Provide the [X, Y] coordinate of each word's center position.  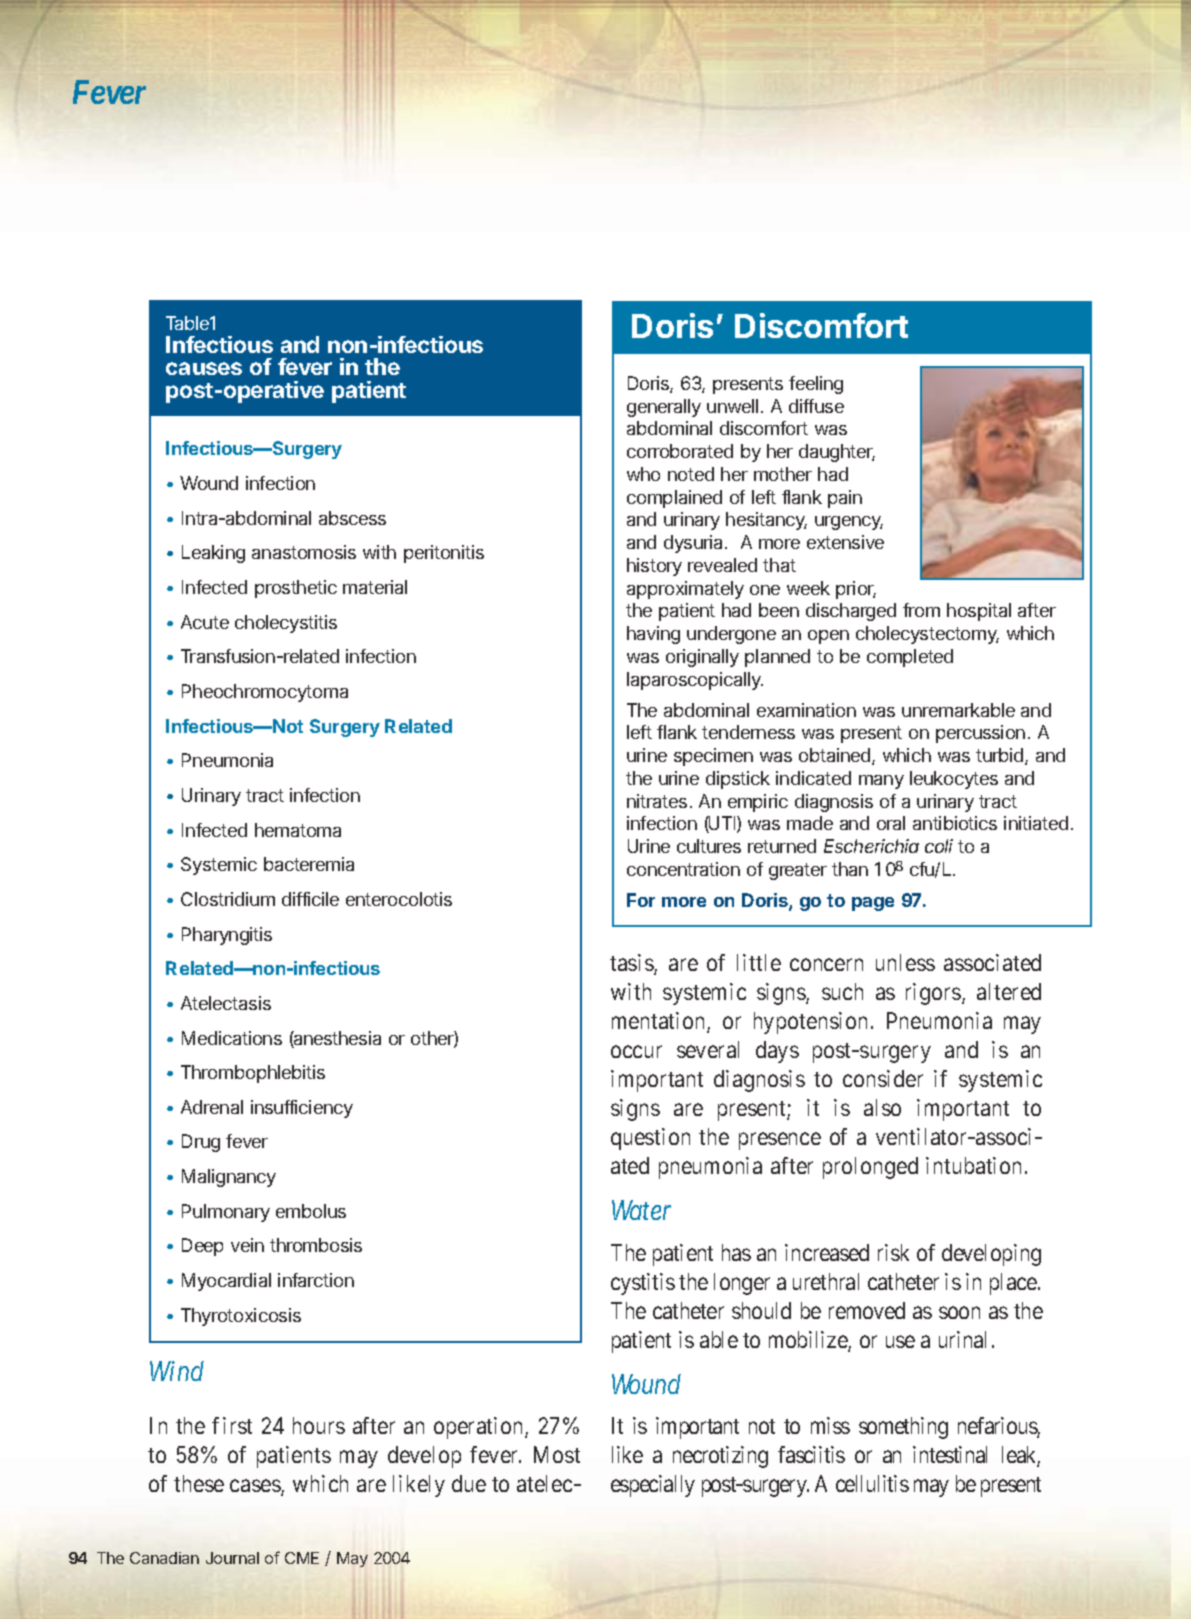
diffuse [816, 406]
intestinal [950, 1454]
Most [557, 1454]
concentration [683, 869]
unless [905, 962]
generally [664, 408]
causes [204, 368]
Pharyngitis [227, 936]
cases [256, 1488]
